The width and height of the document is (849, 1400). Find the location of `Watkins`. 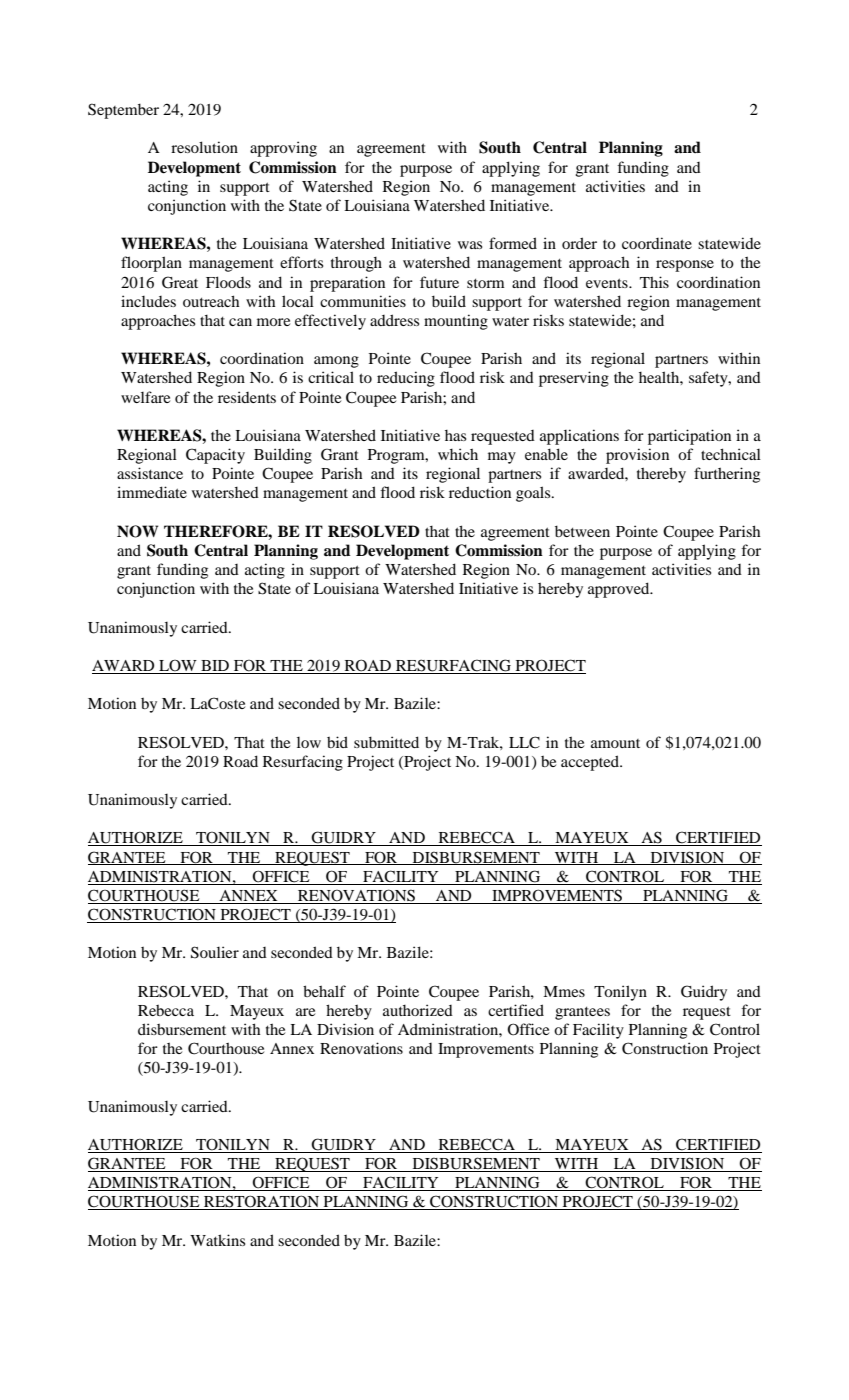

Watkins is located at coordinates (217, 1240).
